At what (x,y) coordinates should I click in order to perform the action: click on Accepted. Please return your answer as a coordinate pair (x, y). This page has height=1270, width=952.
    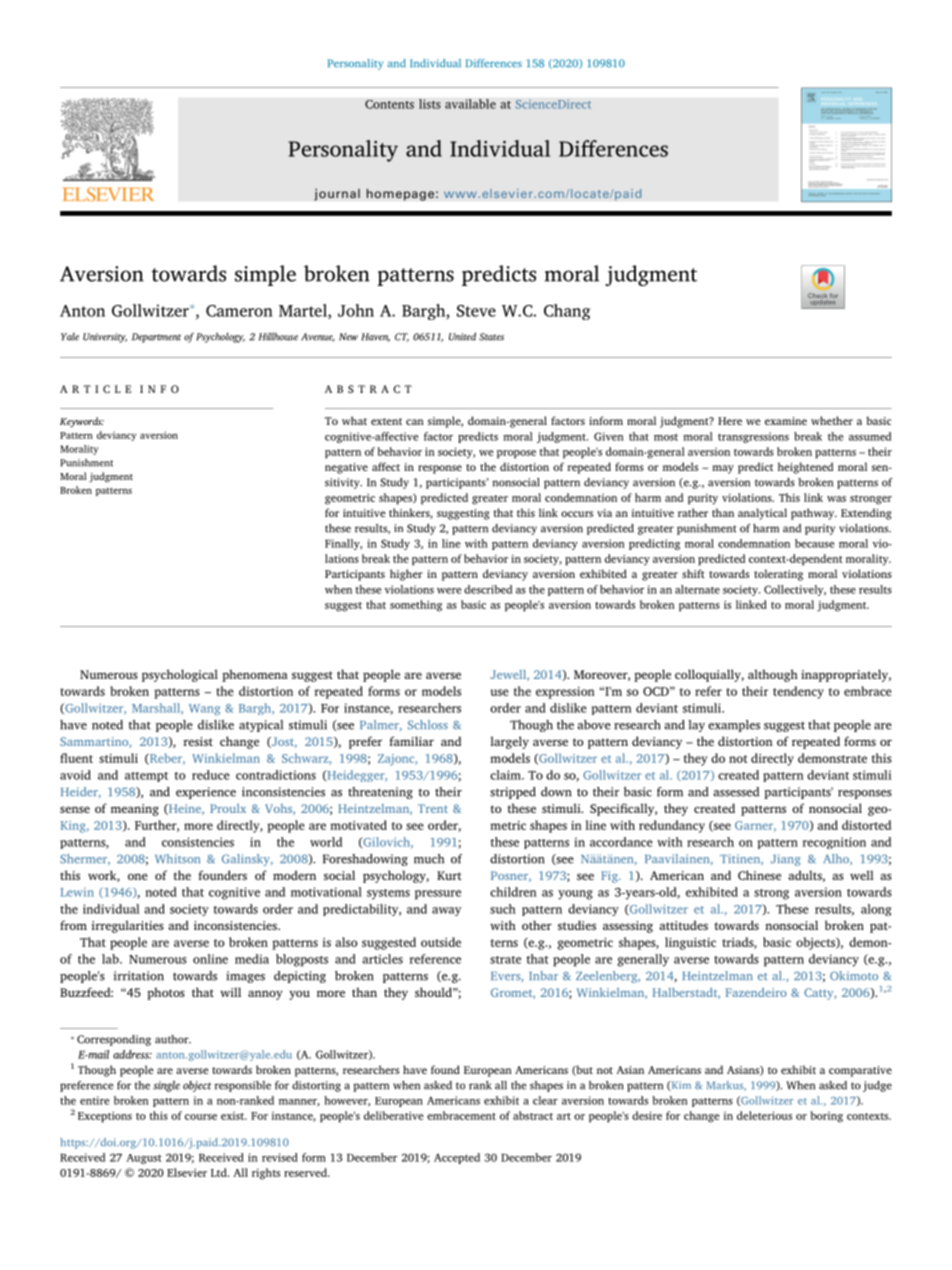
    Looking at the image, I should click on (457, 1158).
